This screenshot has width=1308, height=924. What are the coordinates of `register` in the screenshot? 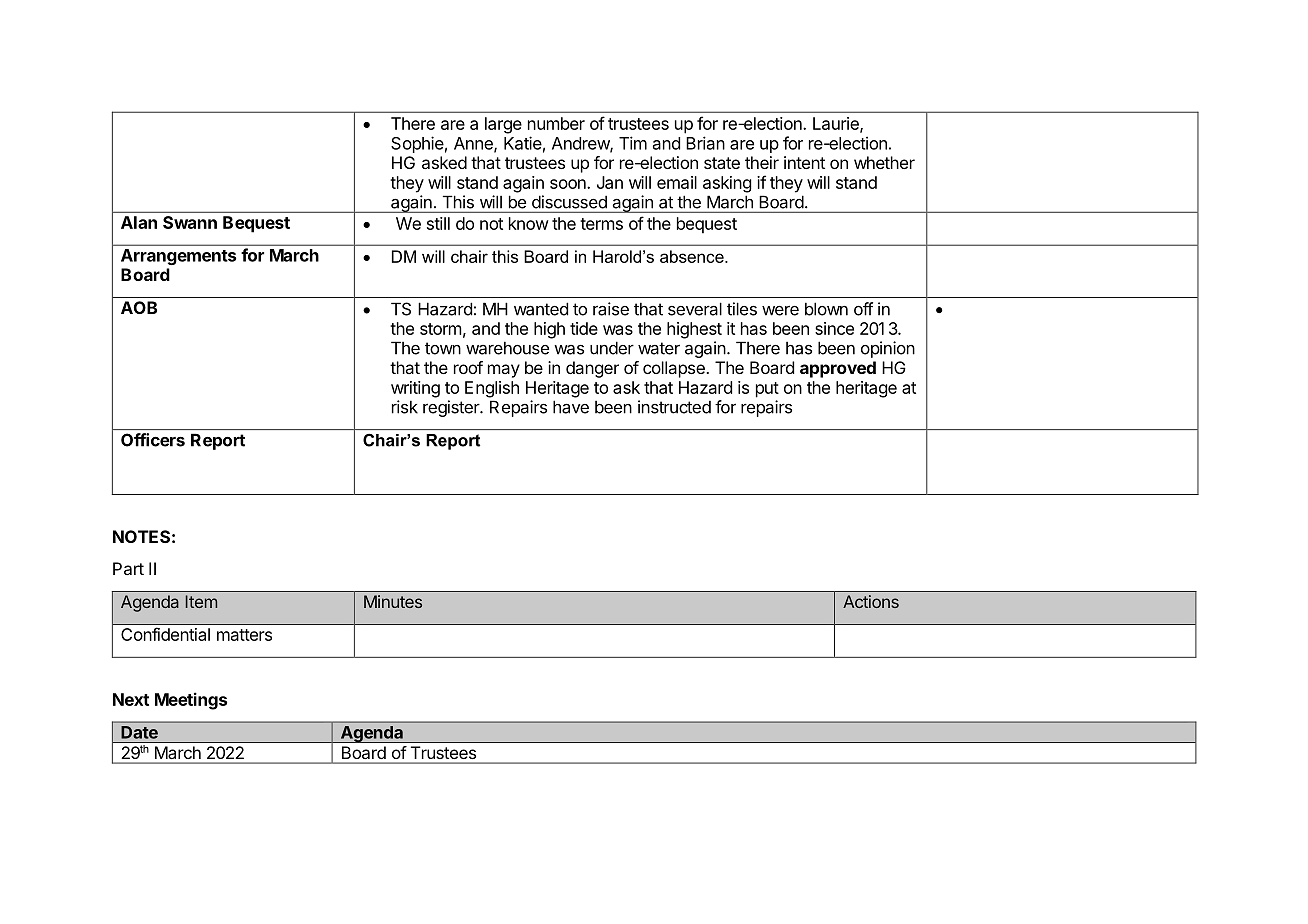 It's located at (452, 408).
